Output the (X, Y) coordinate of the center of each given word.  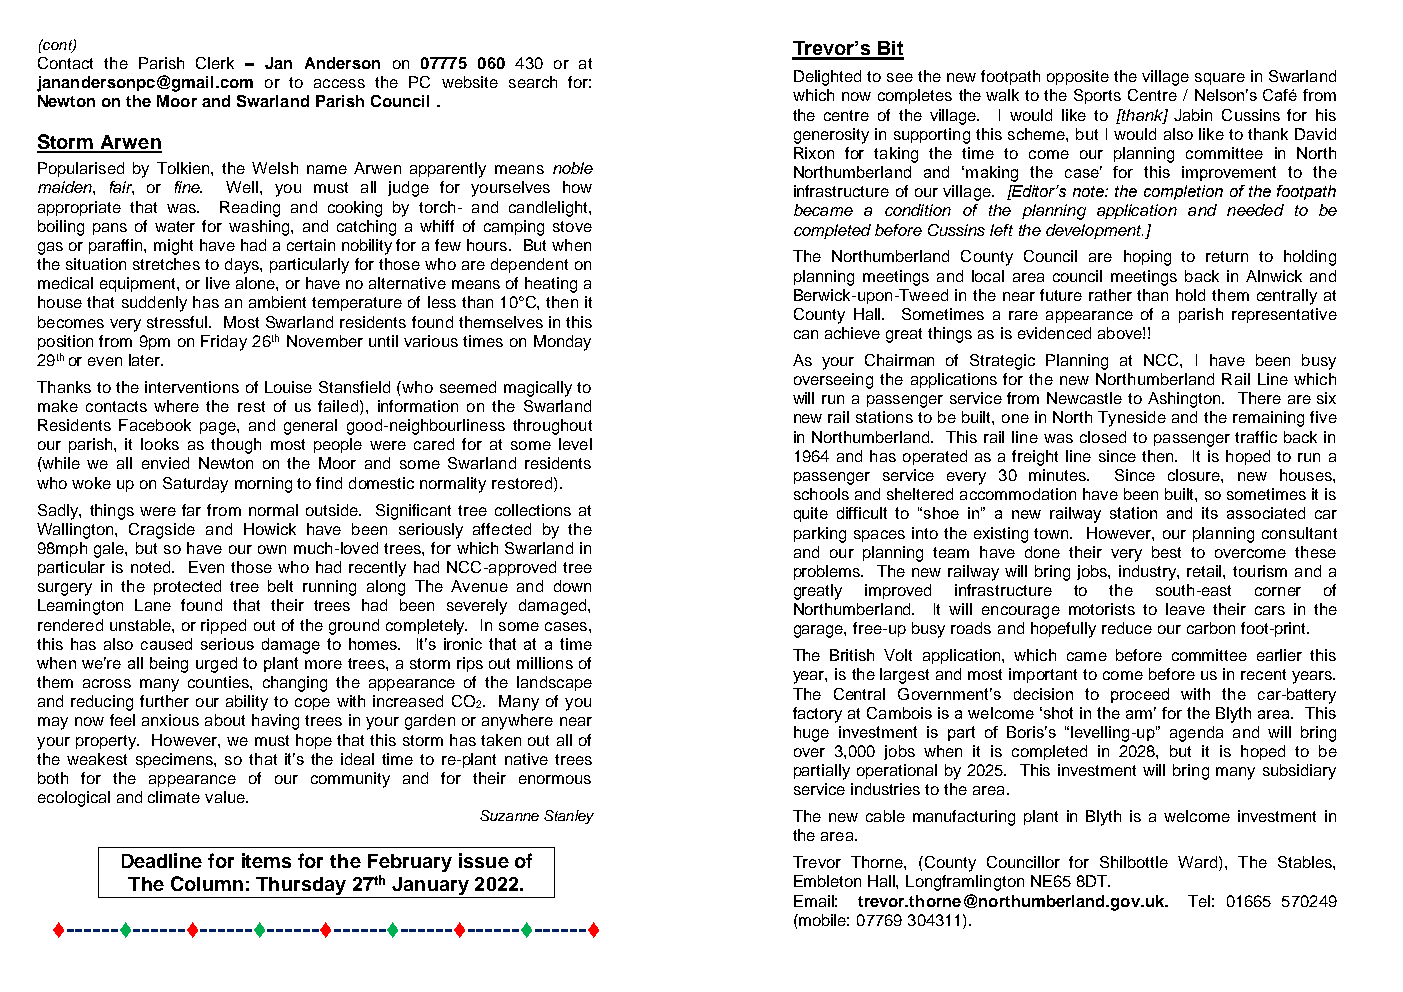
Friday (224, 343)
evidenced (1054, 333)
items (266, 860)
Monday (562, 343)
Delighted (827, 78)
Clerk (215, 63)
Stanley (569, 817)
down (572, 586)
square (1220, 79)
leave (1185, 609)
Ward (1197, 862)
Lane (153, 605)
